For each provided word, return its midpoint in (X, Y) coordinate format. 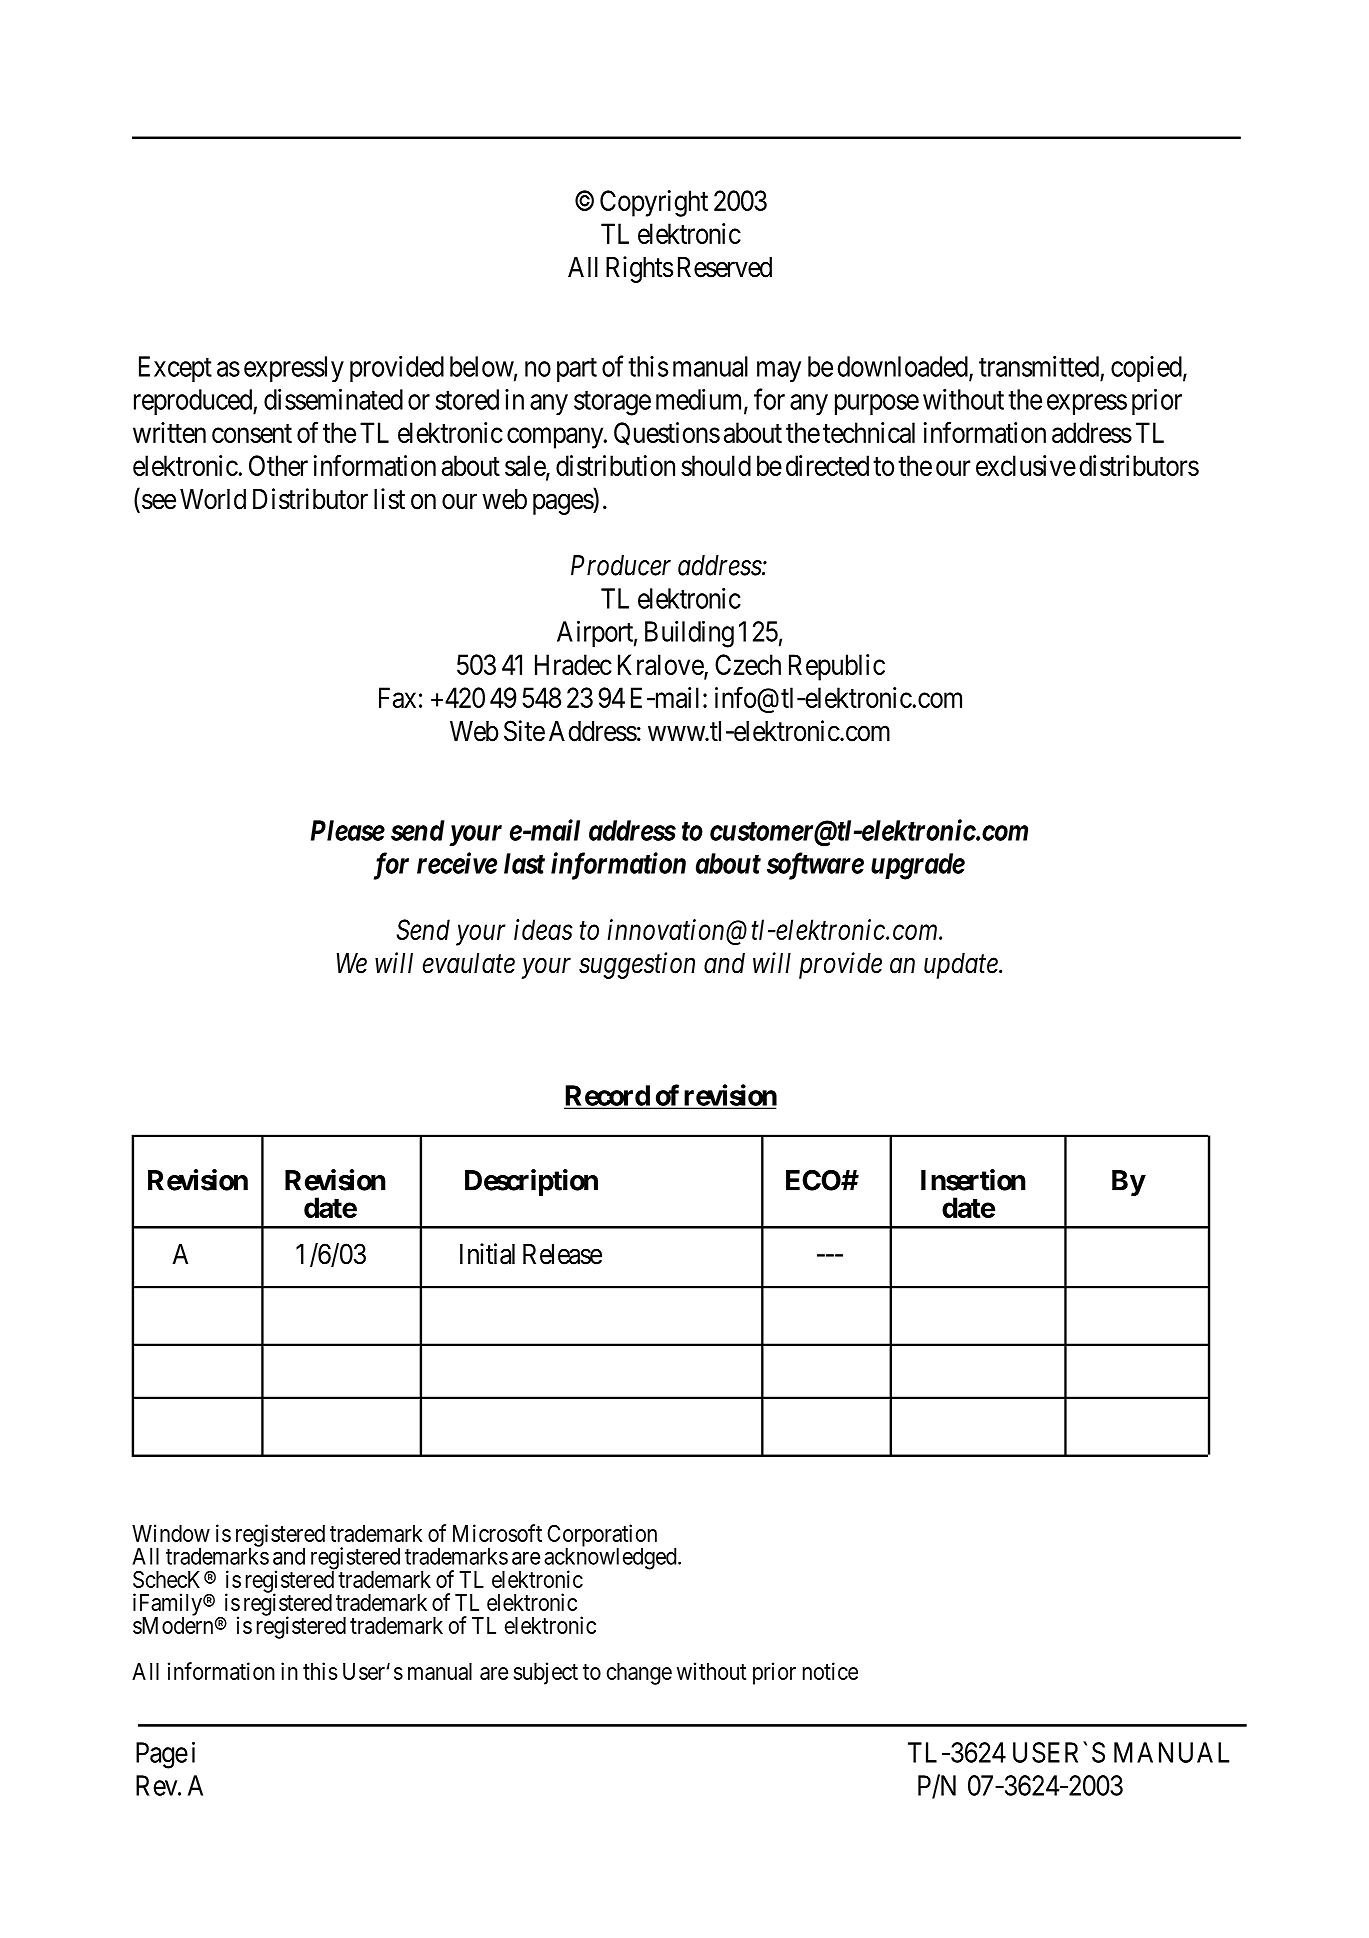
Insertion (973, 1180)
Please (348, 830)
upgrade (918, 866)
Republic (837, 667)
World (213, 499)
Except (175, 369)
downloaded (904, 367)
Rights (639, 269)
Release (562, 1254)
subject (546, 1673)
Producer (621, 565)
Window (171, 1533)
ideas (543, 929)
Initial (487, 1254)
